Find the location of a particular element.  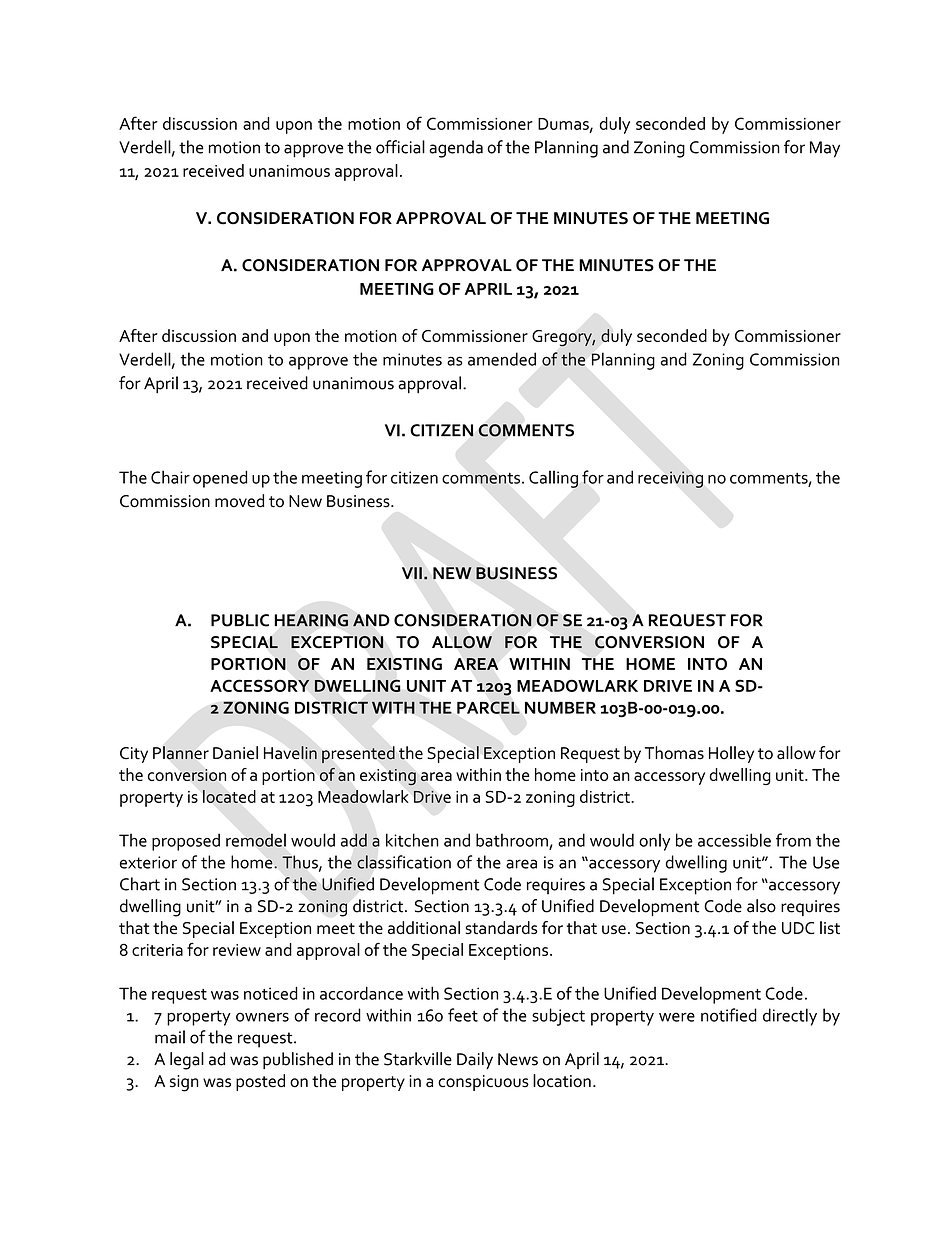

agenda is located at coordinates (456, 149).
